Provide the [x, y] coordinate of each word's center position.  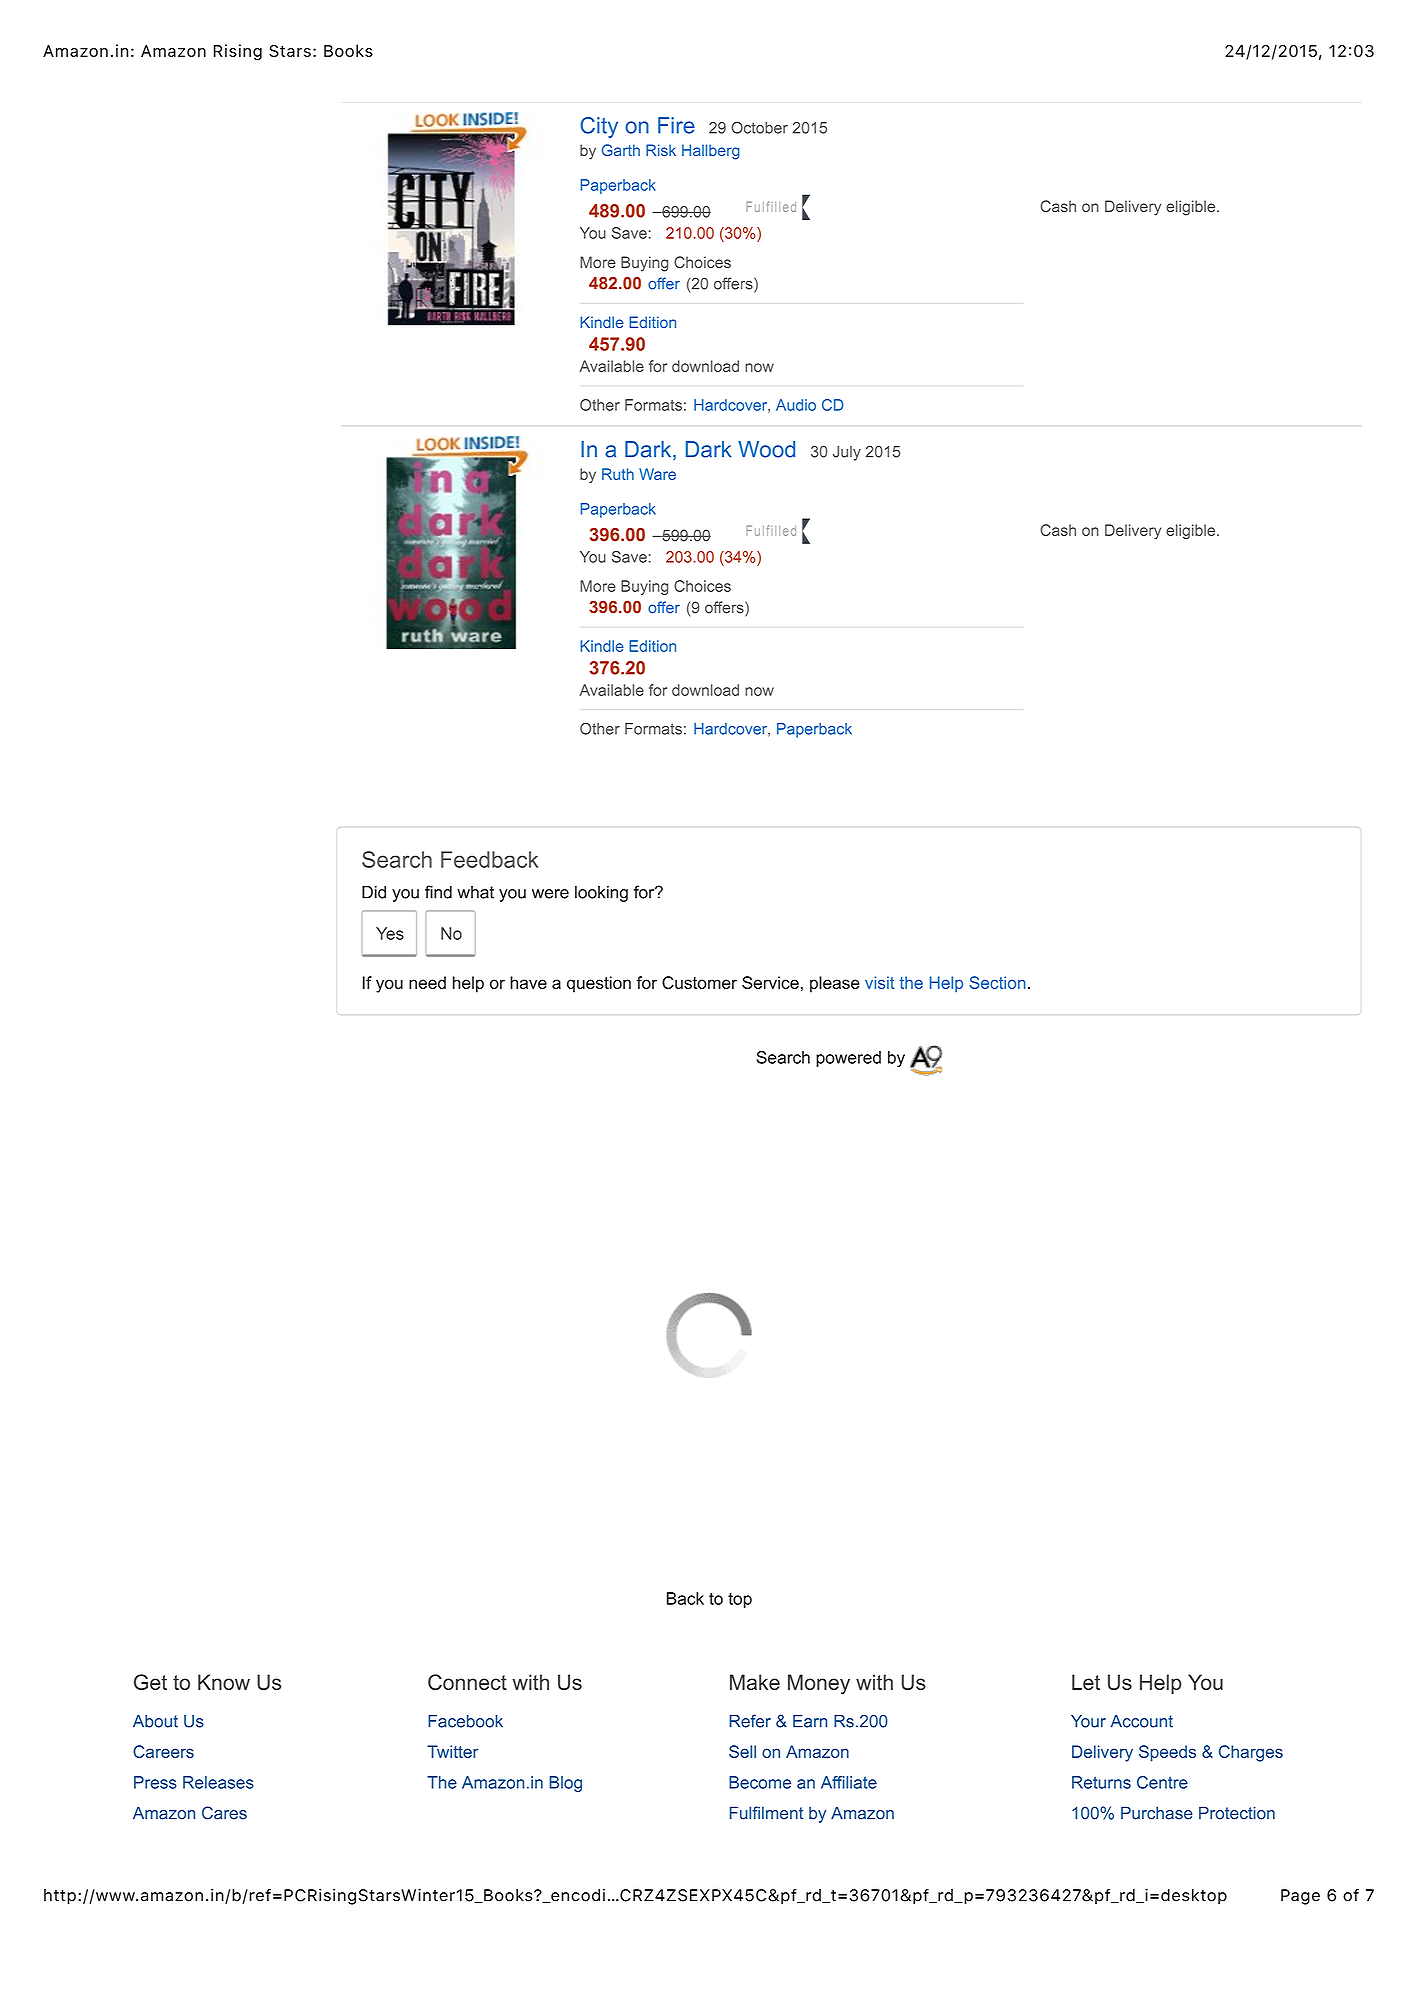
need [427, 982]
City [599, 127]
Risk [661, 150]
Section [997, 982]
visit [880, 982]
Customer [699, 982]
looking [601, 894]
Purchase [1157, 1813]
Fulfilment [766, 1813]
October [759, 127]
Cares [224, 1813]
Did [374, 892]
